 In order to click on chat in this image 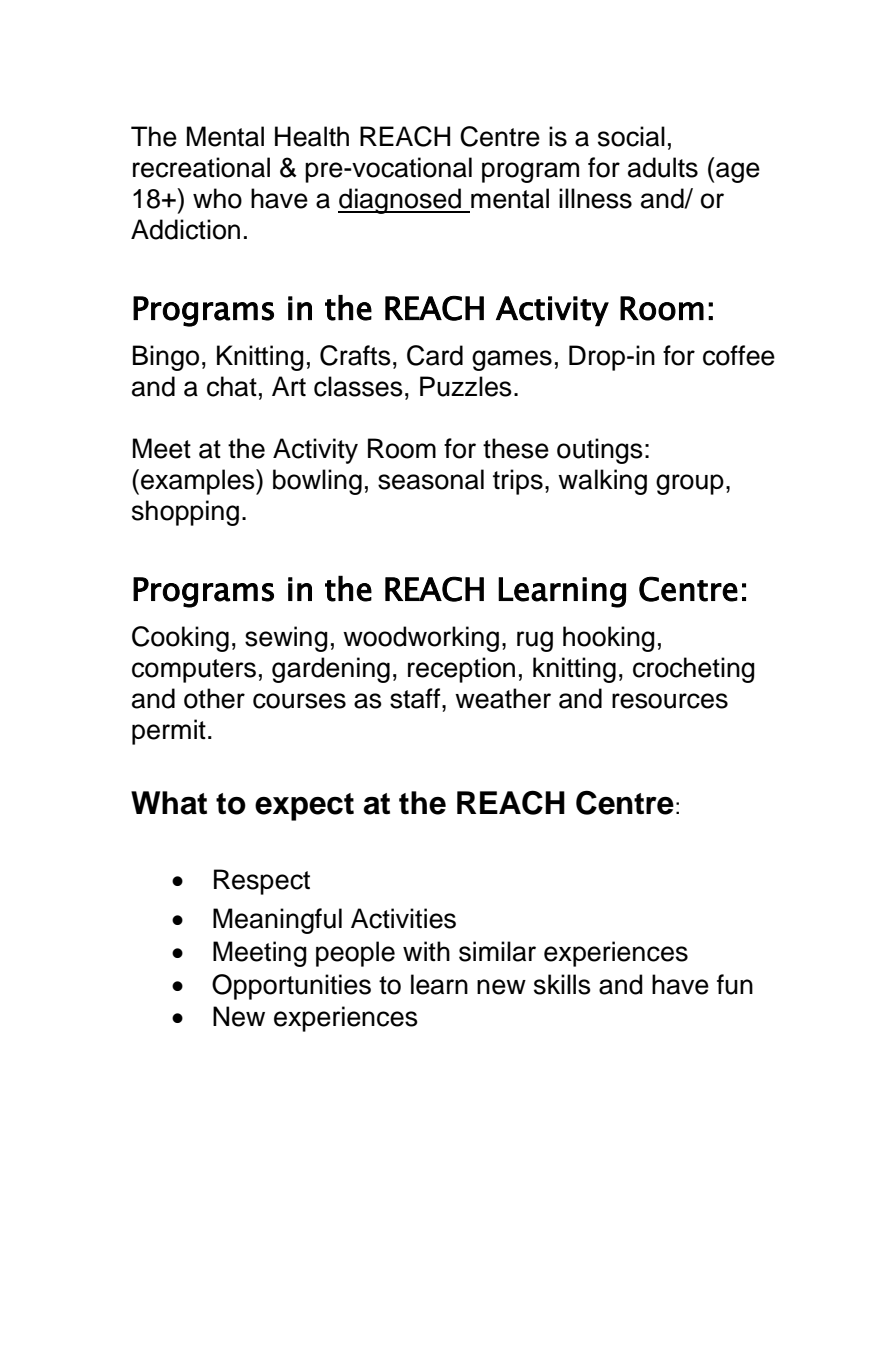, I will do `click(232, 386)`.
